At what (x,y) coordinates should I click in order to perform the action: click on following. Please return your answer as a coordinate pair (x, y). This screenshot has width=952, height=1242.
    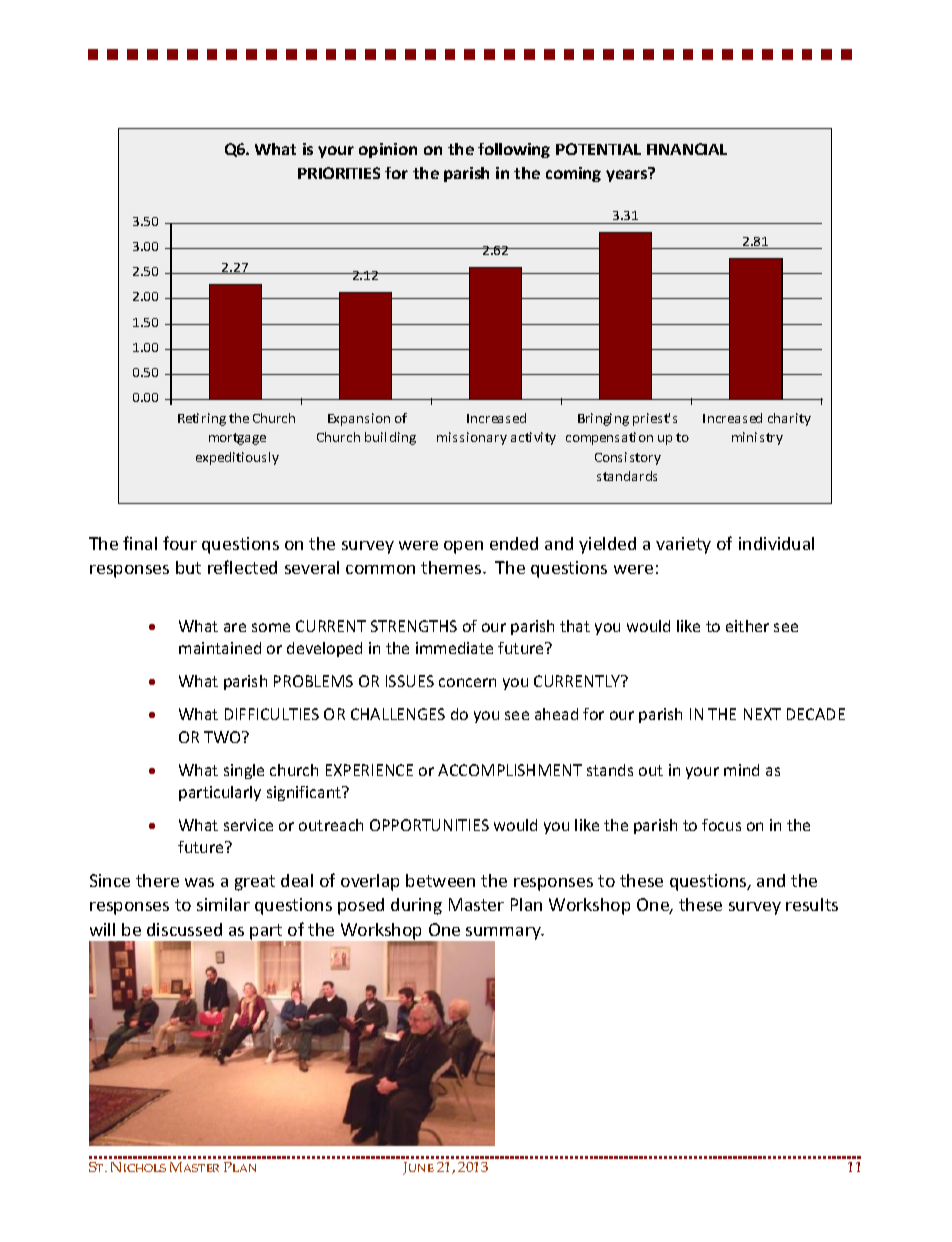
    Looking at the image, I should click on (514, 150).
